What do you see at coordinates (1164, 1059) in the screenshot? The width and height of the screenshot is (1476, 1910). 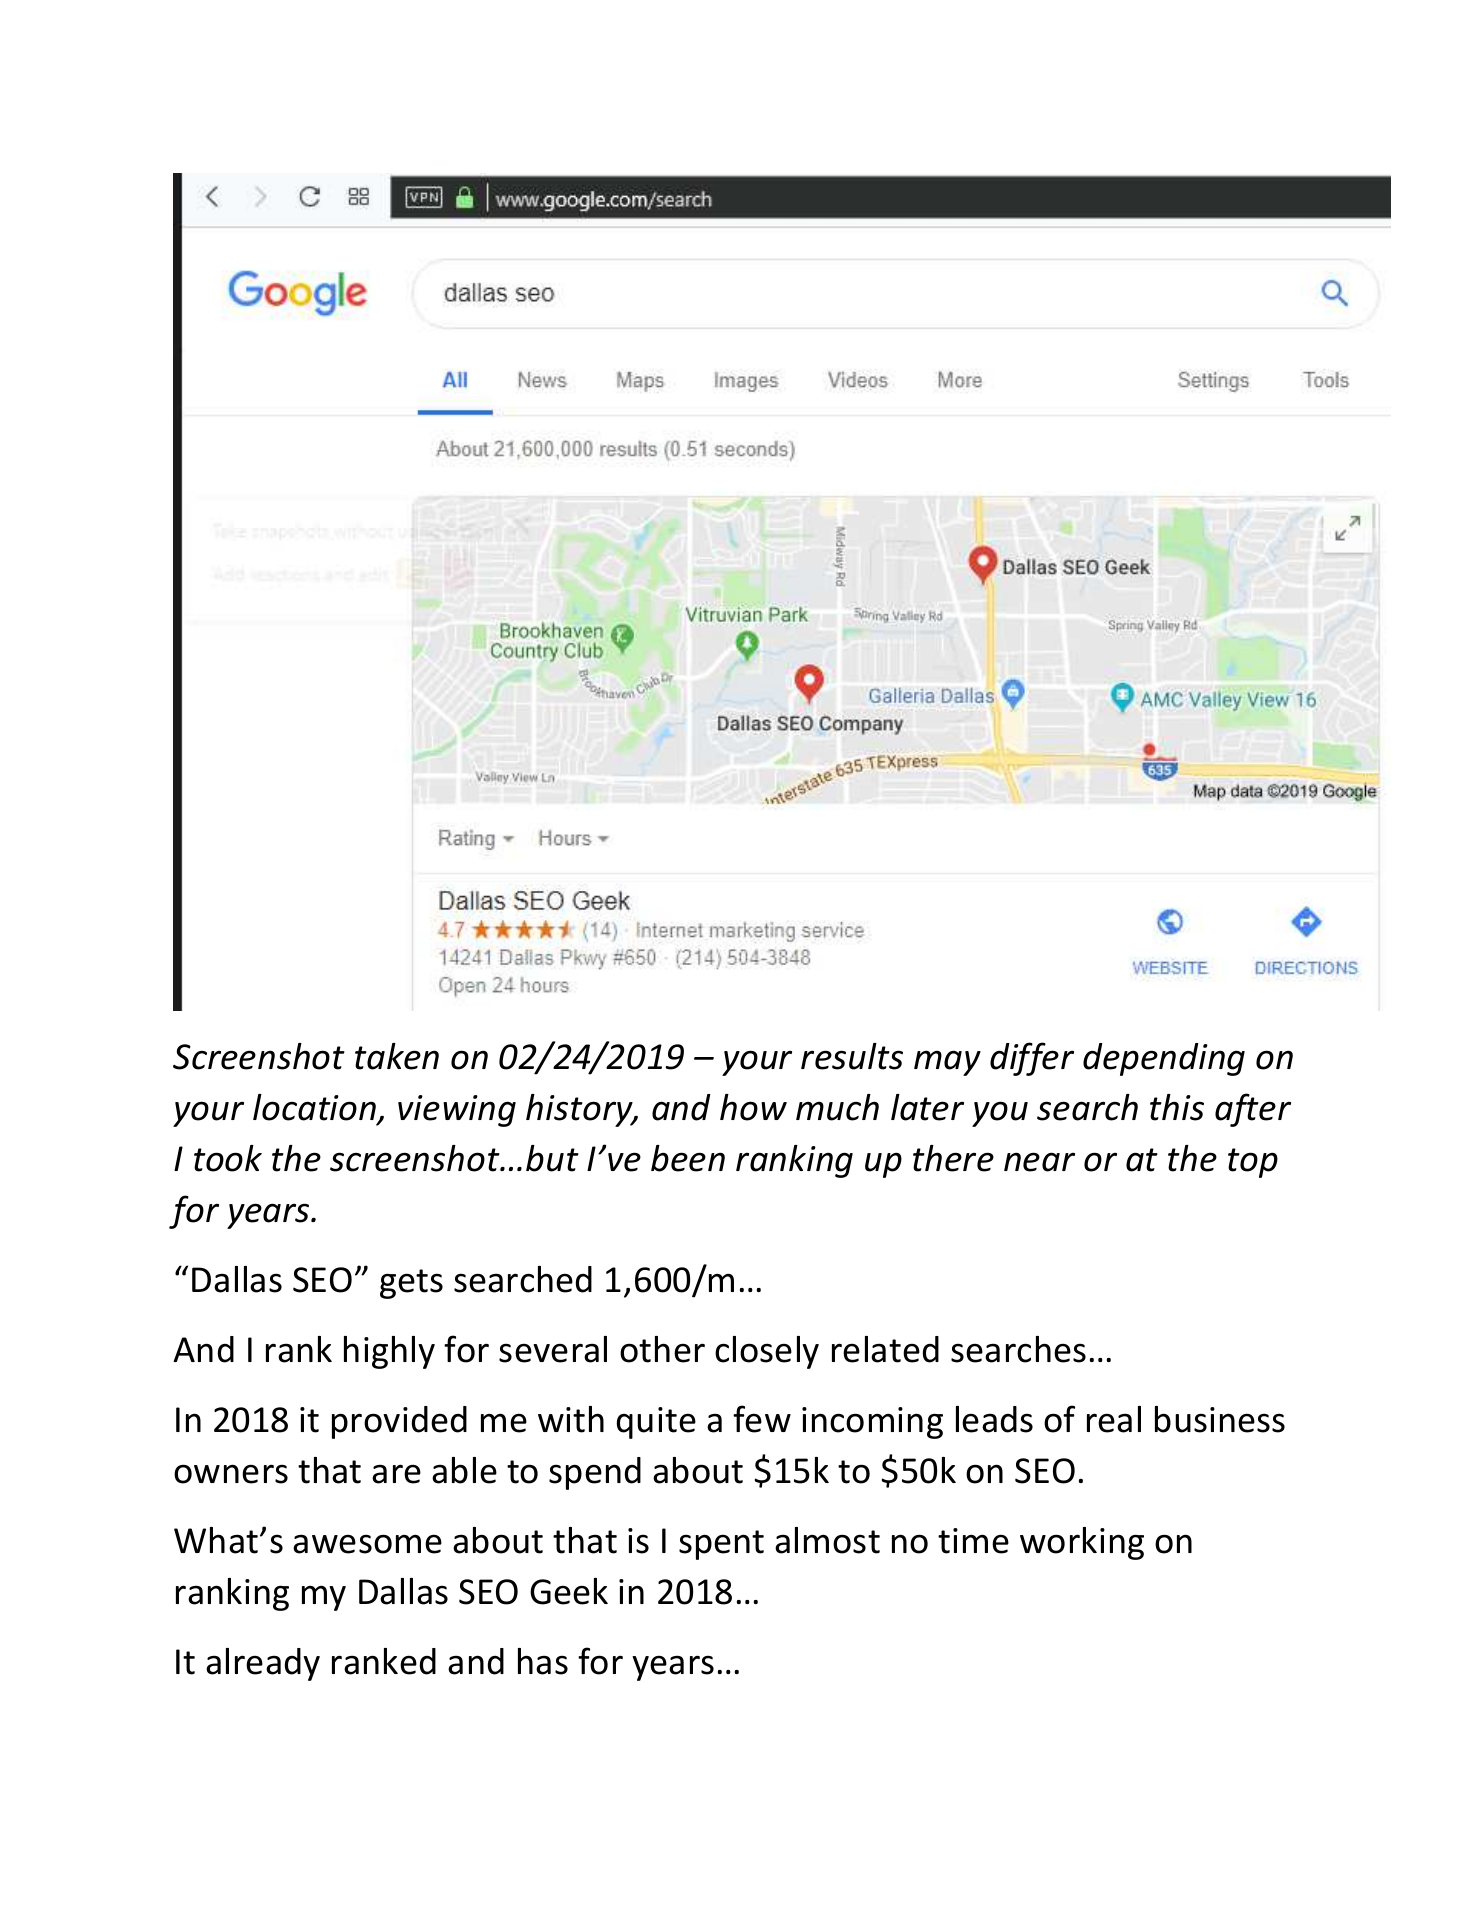 I see `depending` at bounding box center [1164, 1059].
